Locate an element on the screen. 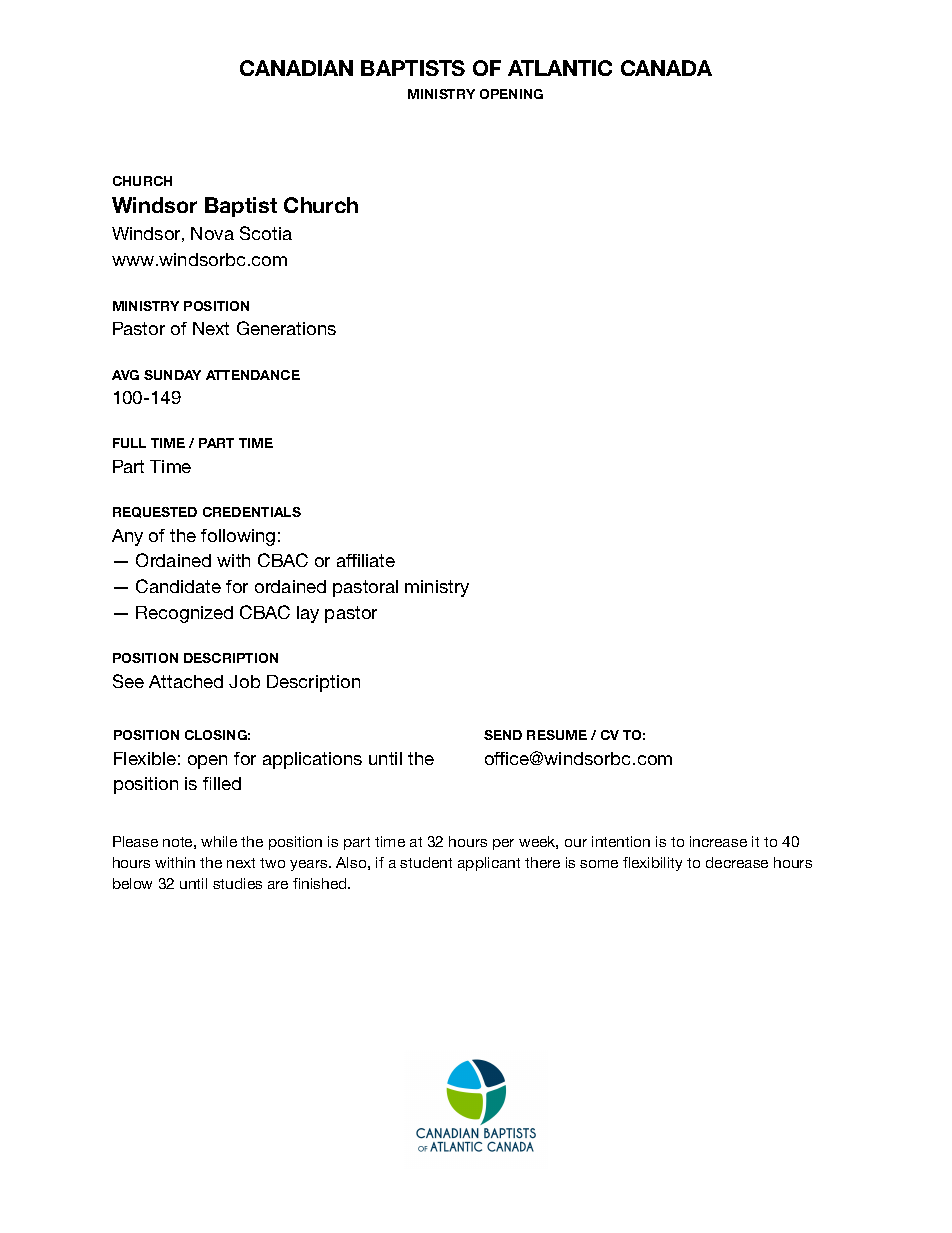 This screenshot has width=952, height=1233. CANADIAN is located at coordinates (296, 68).
